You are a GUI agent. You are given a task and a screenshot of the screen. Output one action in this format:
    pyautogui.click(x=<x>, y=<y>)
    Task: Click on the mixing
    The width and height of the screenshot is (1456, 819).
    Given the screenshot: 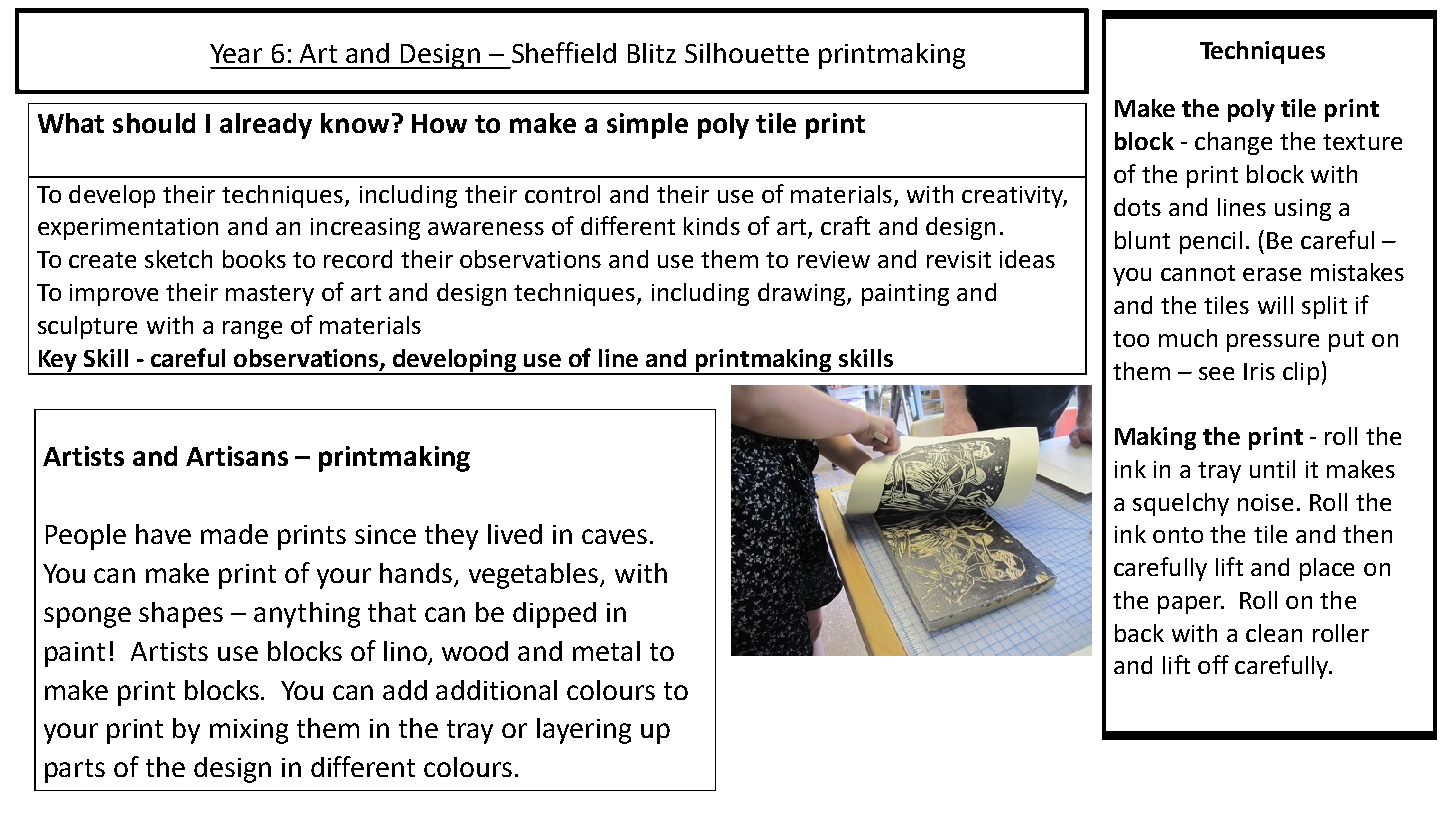 What is the action you would take?
    pyautogui.click(x=249, y=731)
